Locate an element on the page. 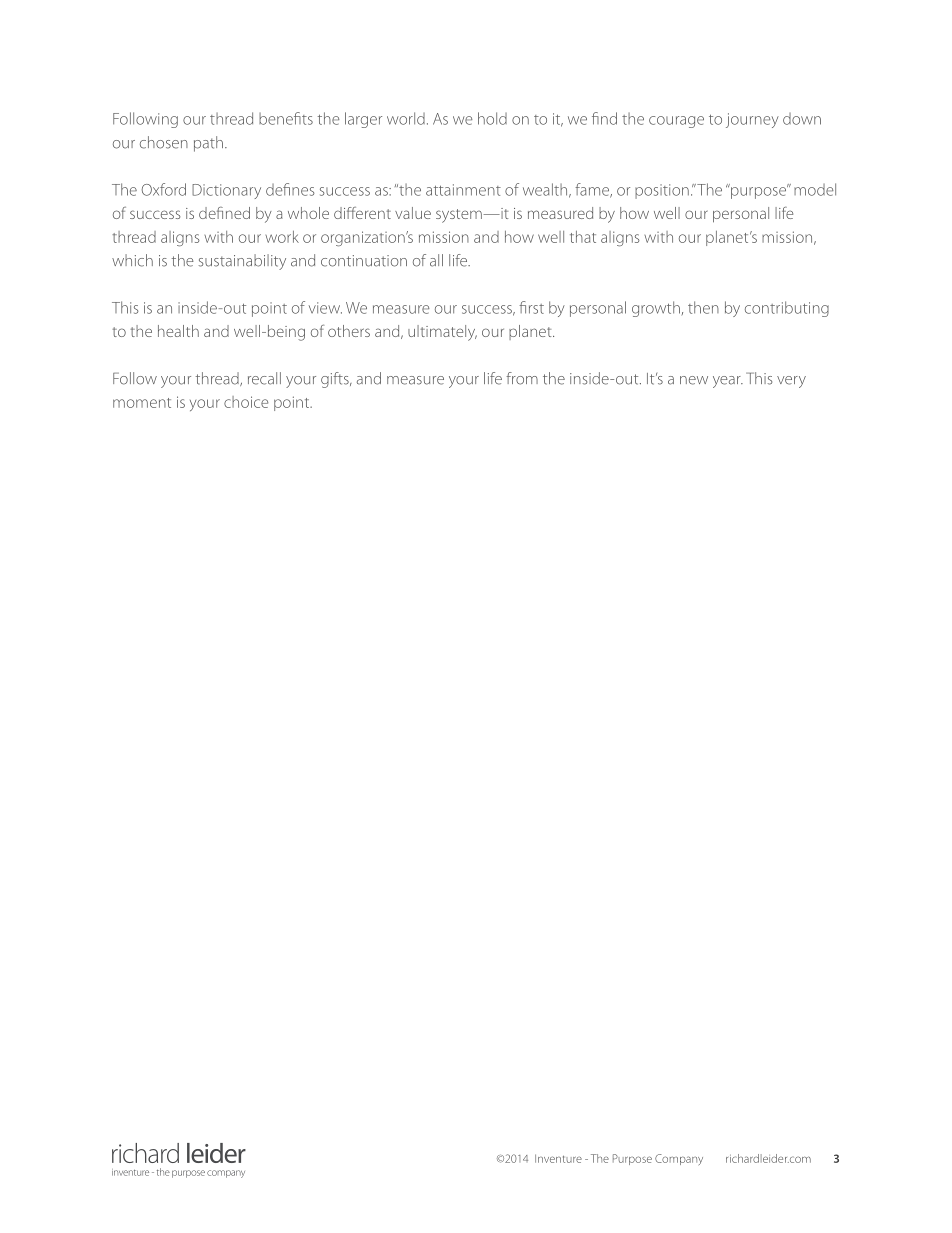  path is located at coordinates (208, 144).
